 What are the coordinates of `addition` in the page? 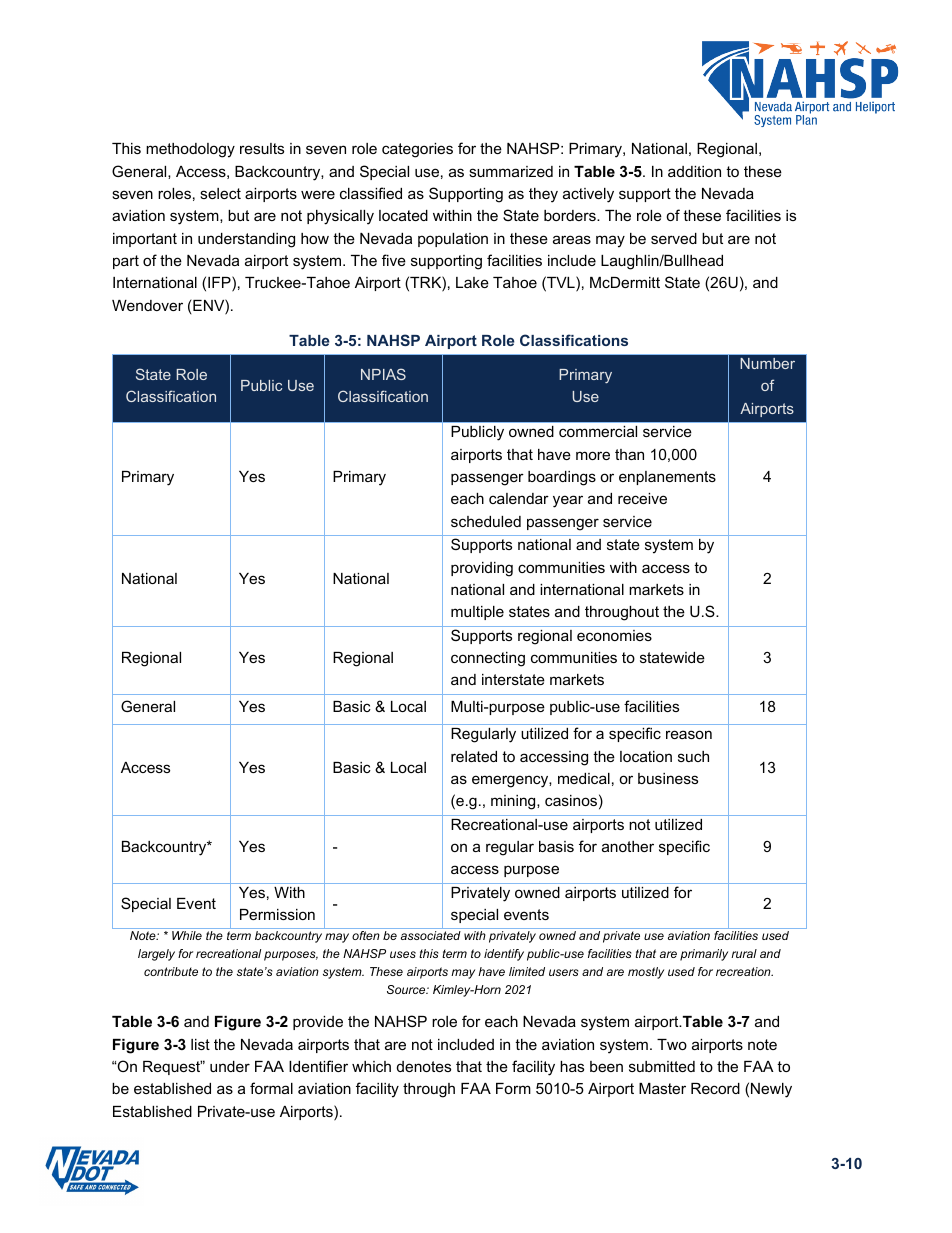 It's located at (694, 171).
